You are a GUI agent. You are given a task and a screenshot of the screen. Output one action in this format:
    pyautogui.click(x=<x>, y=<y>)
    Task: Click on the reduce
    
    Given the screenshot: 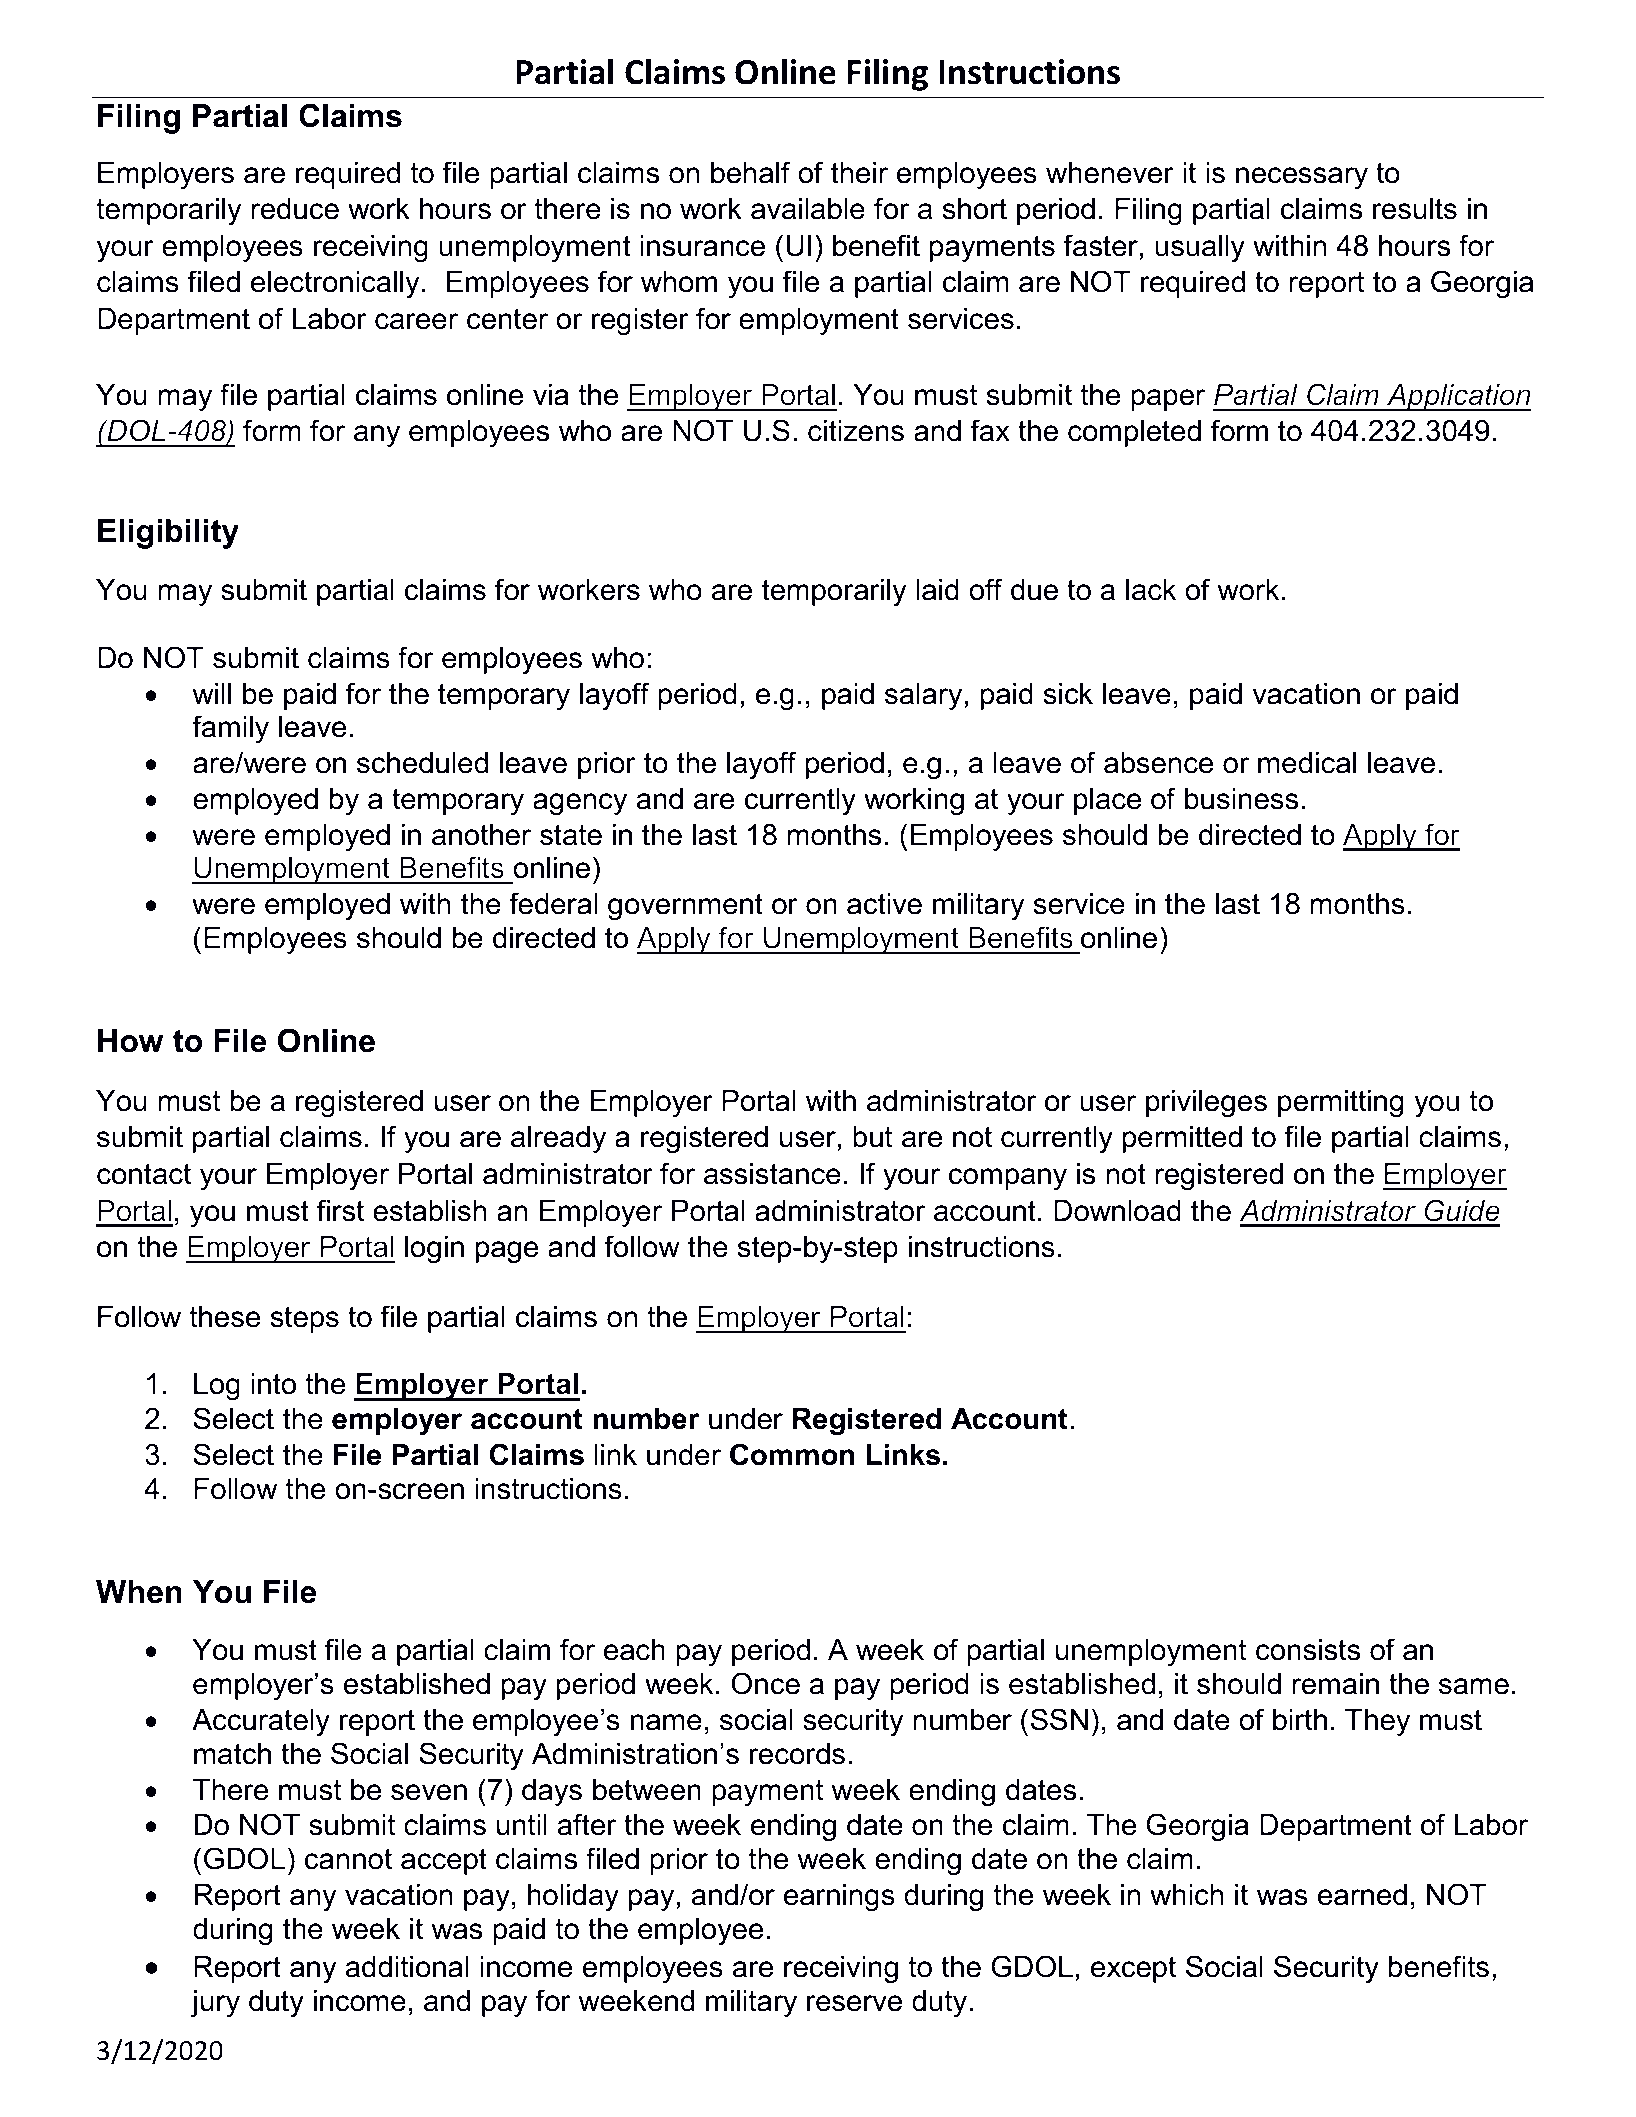 What is the action you would take?
    pyautogui.click(x=295, y=209)
